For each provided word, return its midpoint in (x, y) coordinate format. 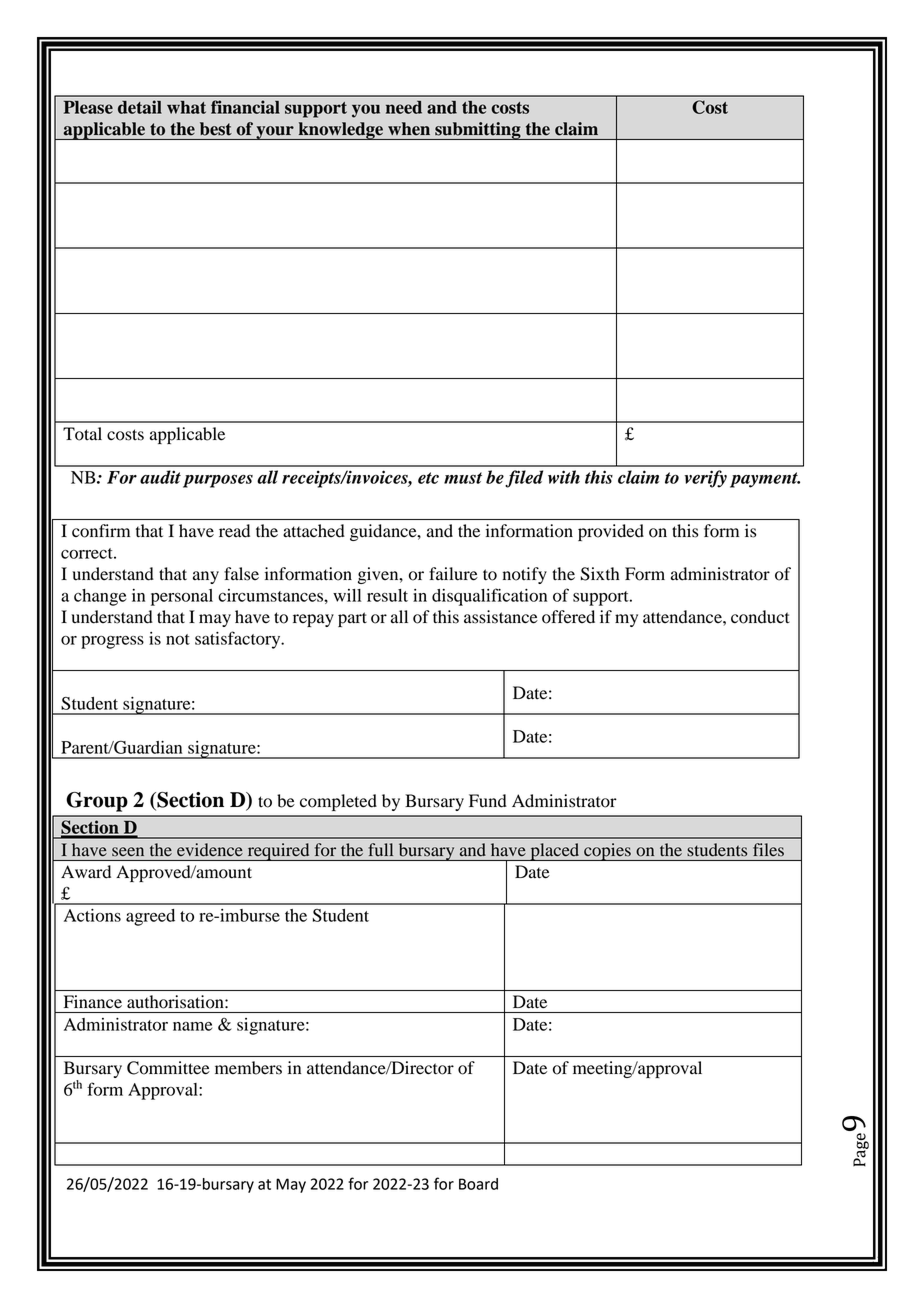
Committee (168, 1068)
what (186, 107)
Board (478, 1184)
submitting (478, 131)
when (409, 128)
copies (607, 852)
